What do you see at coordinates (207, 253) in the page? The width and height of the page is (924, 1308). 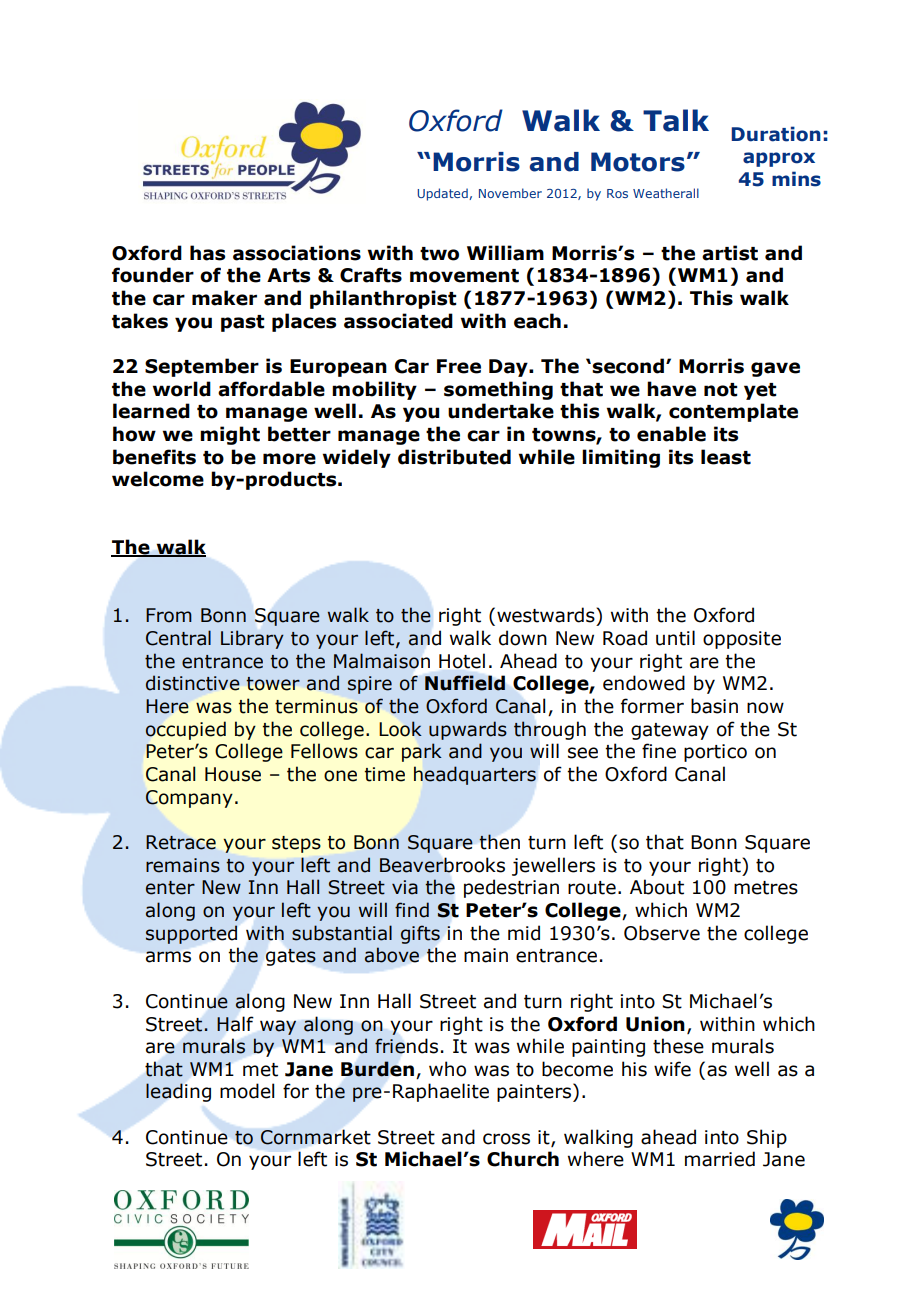 I see `has` at bounding box center [207, 253].
